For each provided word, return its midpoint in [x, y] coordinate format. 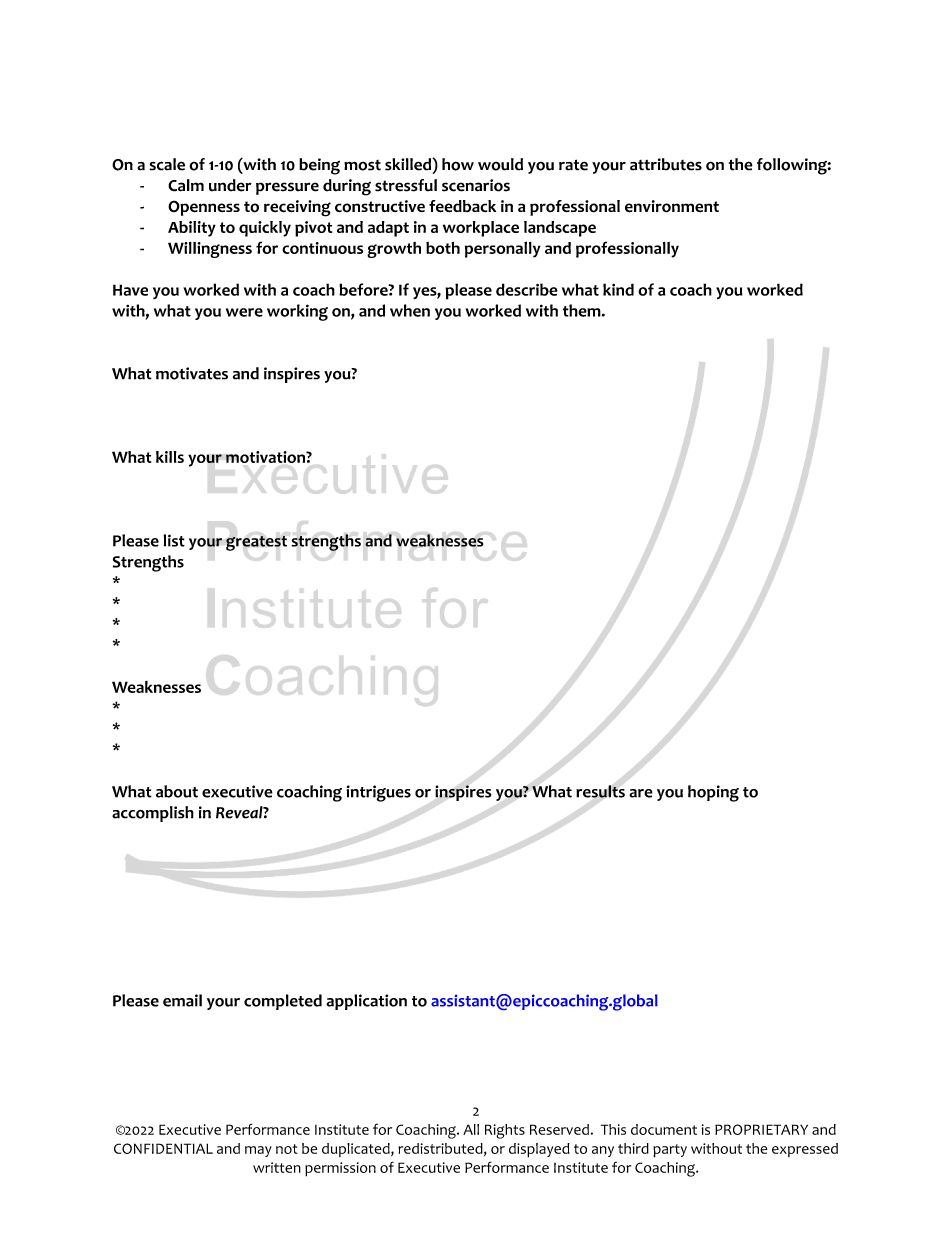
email [182, 1000]
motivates [192, 373]
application [366, 1002]
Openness [204, 208]
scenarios [476, 185]
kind [618, 289]
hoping [713, 793]
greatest [256, 543]
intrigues [378, 793]
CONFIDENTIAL [163, 1148]
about [177, 791]
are [641, 793]
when [410, 310]
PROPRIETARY [761, 1129]
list [174, 540]
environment [672, 206]
